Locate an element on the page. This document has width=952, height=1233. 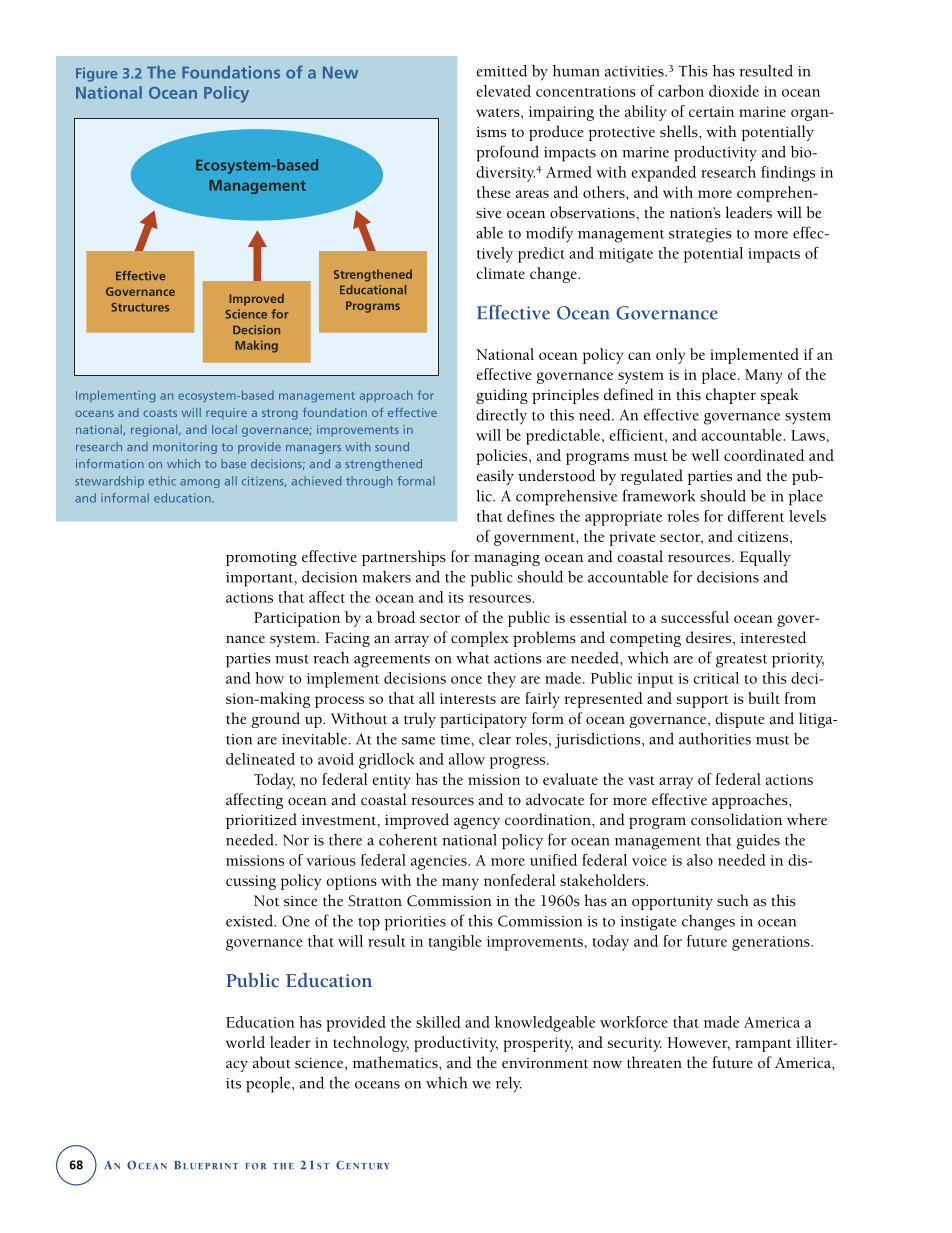
certain is located at coordinates (711, 111).
